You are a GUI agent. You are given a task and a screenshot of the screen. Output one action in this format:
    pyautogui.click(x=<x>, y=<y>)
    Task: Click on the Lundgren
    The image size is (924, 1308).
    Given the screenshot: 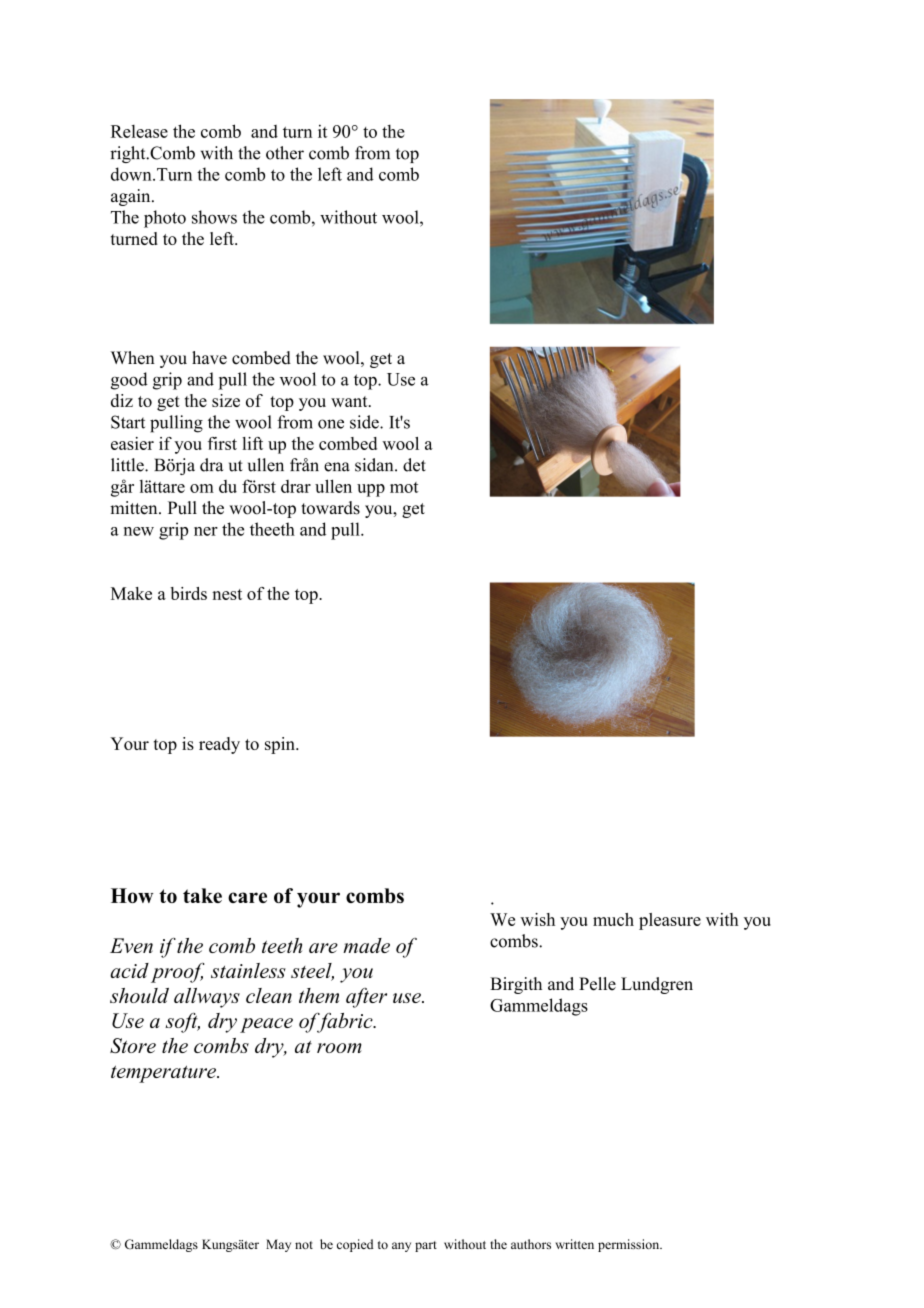 What is the action you would take?
    pyautogui.click(x=657, y=985)
